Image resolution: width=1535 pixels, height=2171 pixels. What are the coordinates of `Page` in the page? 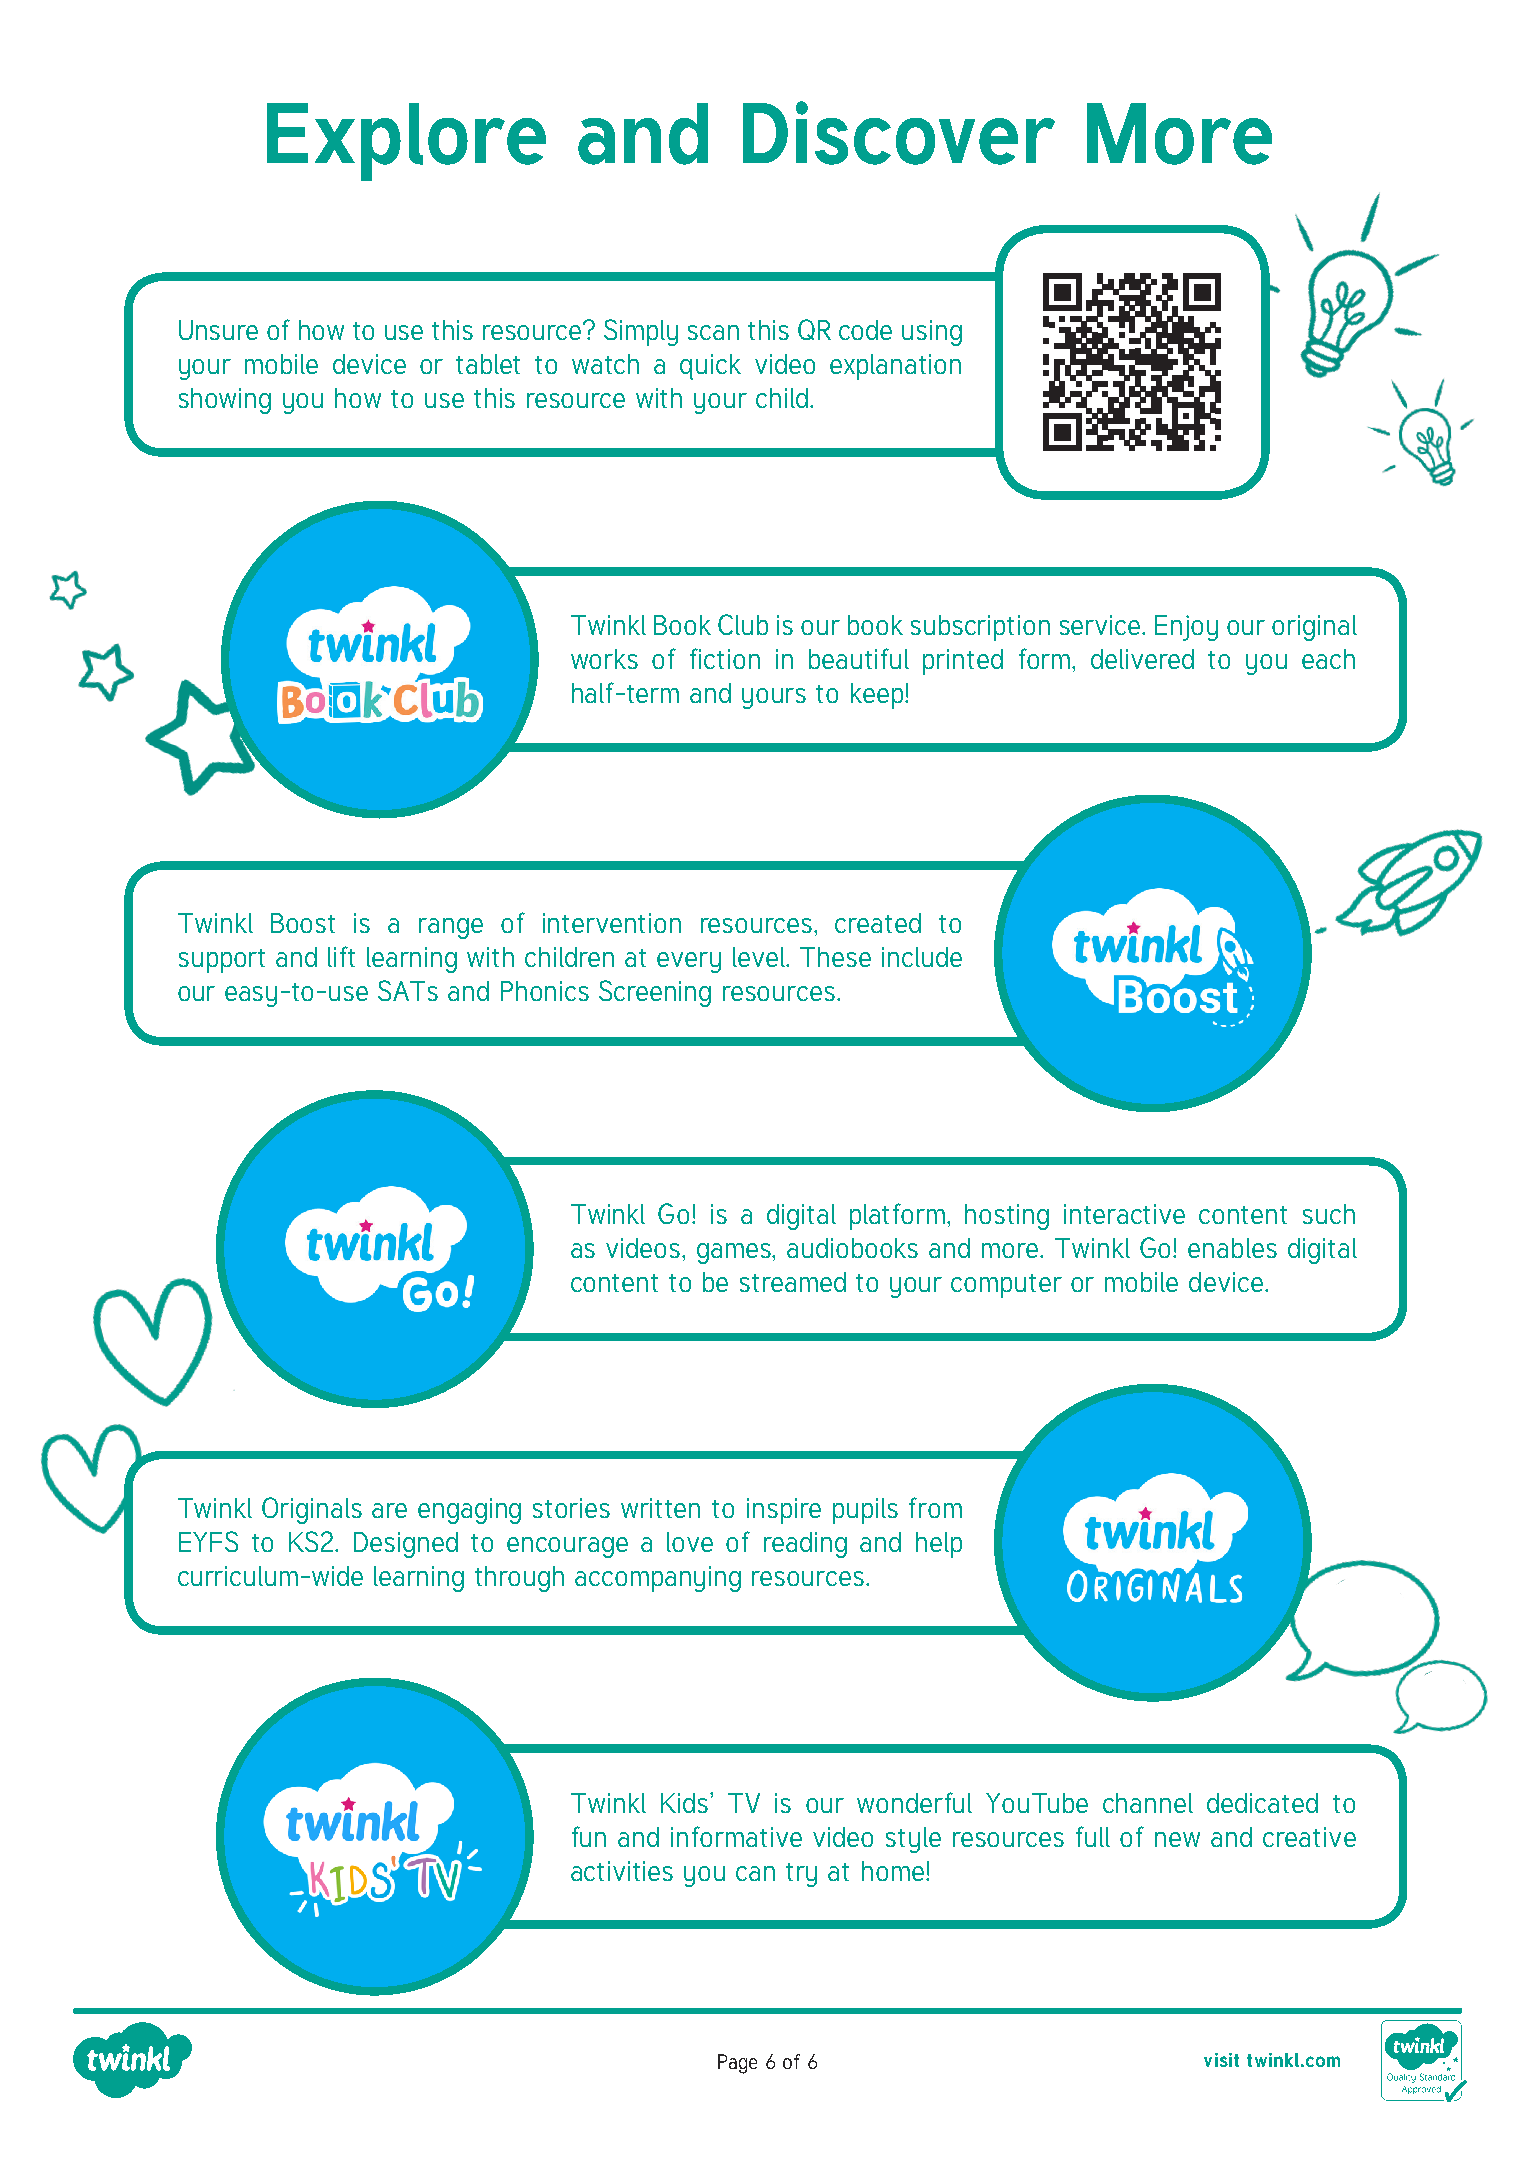 It's located at (737, 2064).
